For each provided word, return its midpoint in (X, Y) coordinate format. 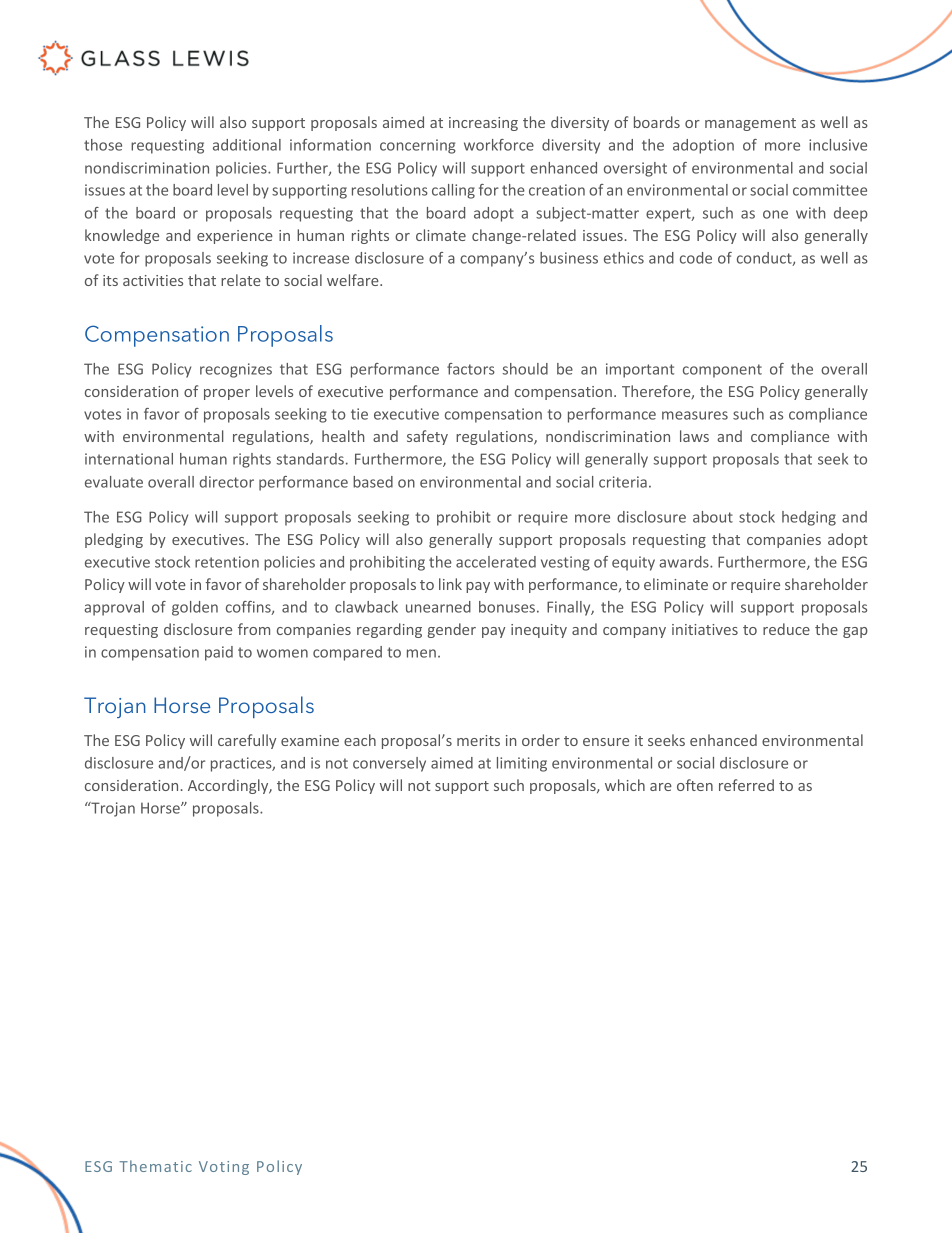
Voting (224, 1168)
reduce (786, 629)
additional (247, 145)
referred (746, 785)
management (750, 124)
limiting (522, 764)
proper (227, 394)
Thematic (155, 1166)
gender (452, 630)
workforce (499, 145)
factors (471, 369)
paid (219, 653)
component (722, 371)
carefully (247, 741)
